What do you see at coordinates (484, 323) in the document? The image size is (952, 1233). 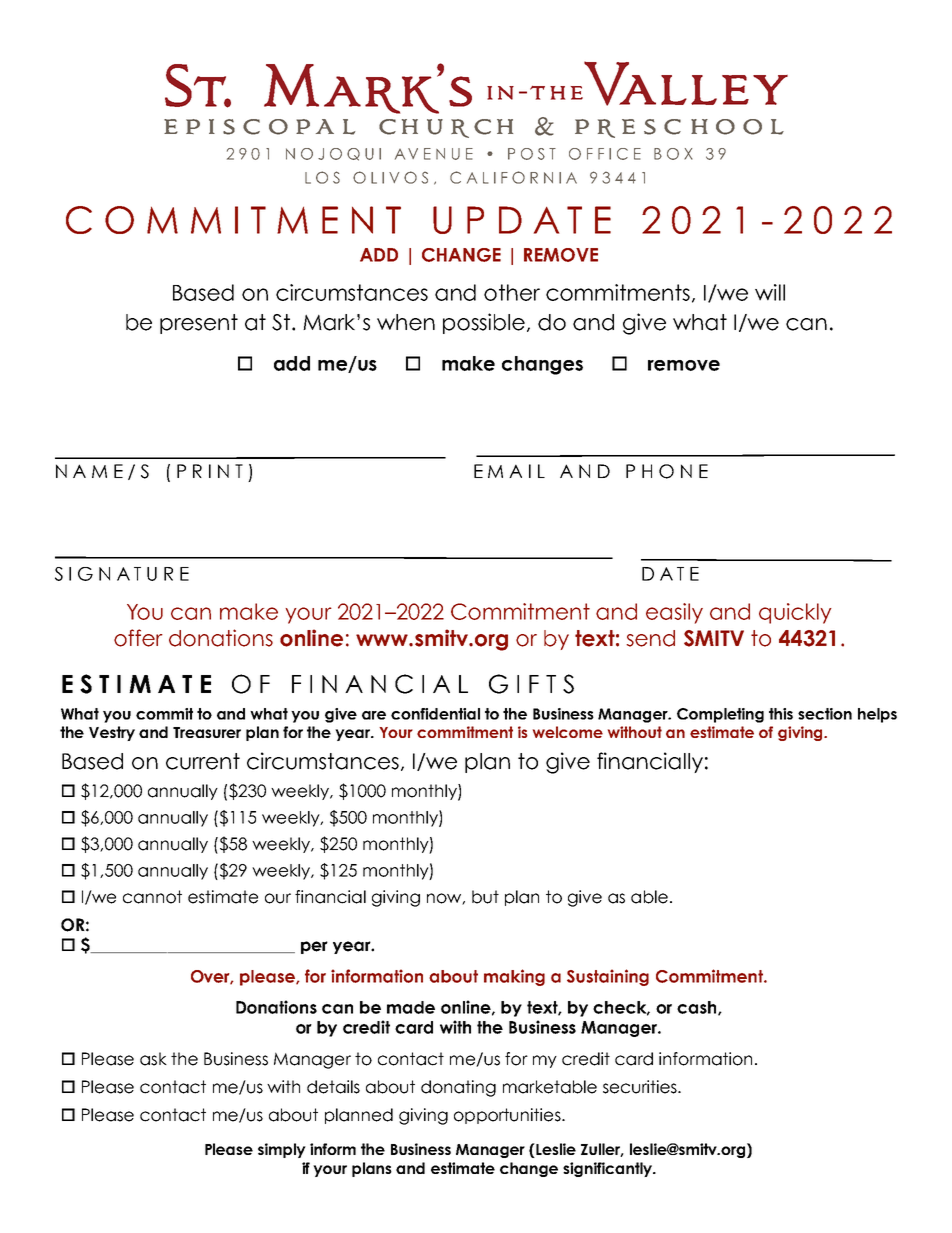 I see `possible` at bounding box center [484, 323].
